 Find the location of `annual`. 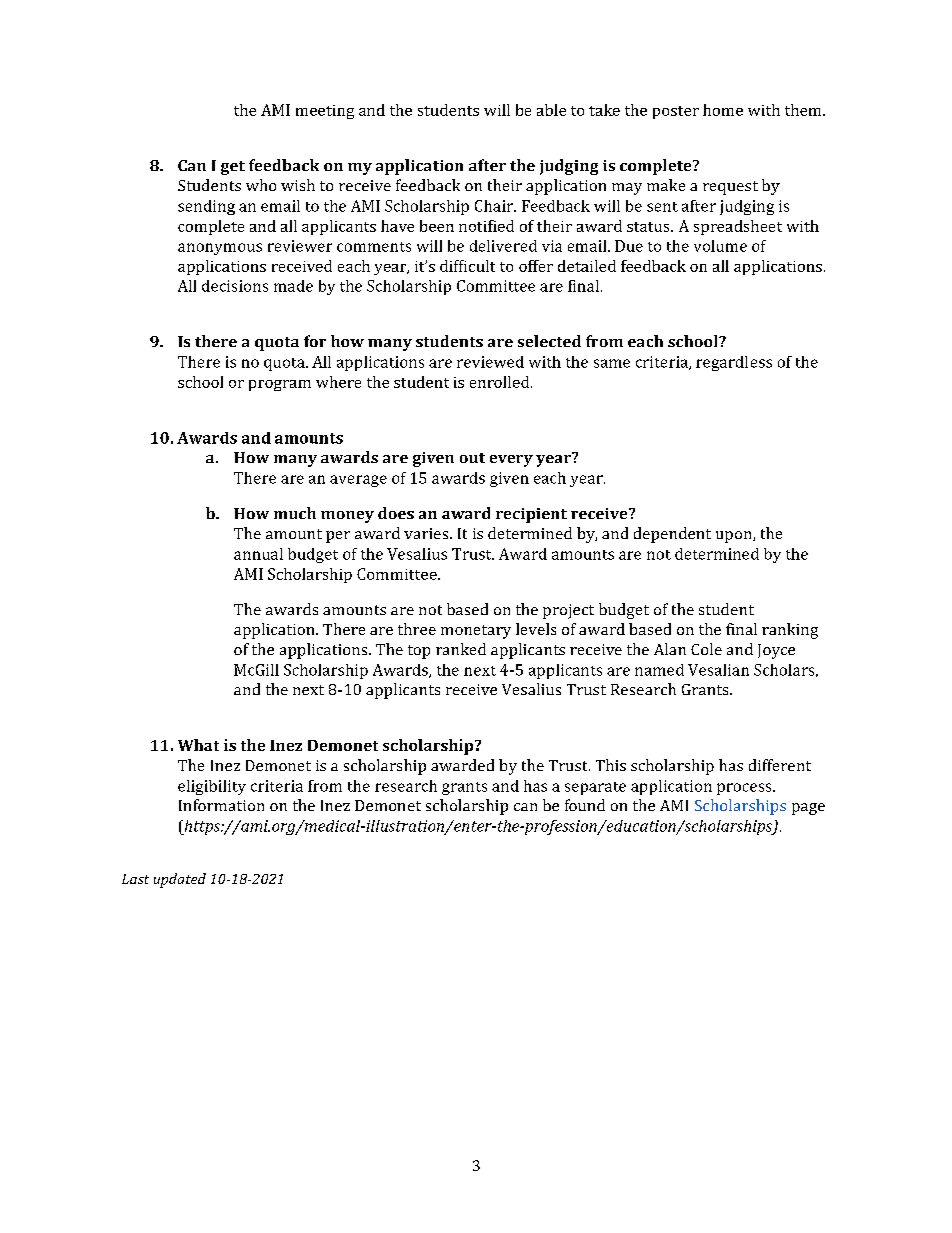

annual is located at coordinates (258, 554).
